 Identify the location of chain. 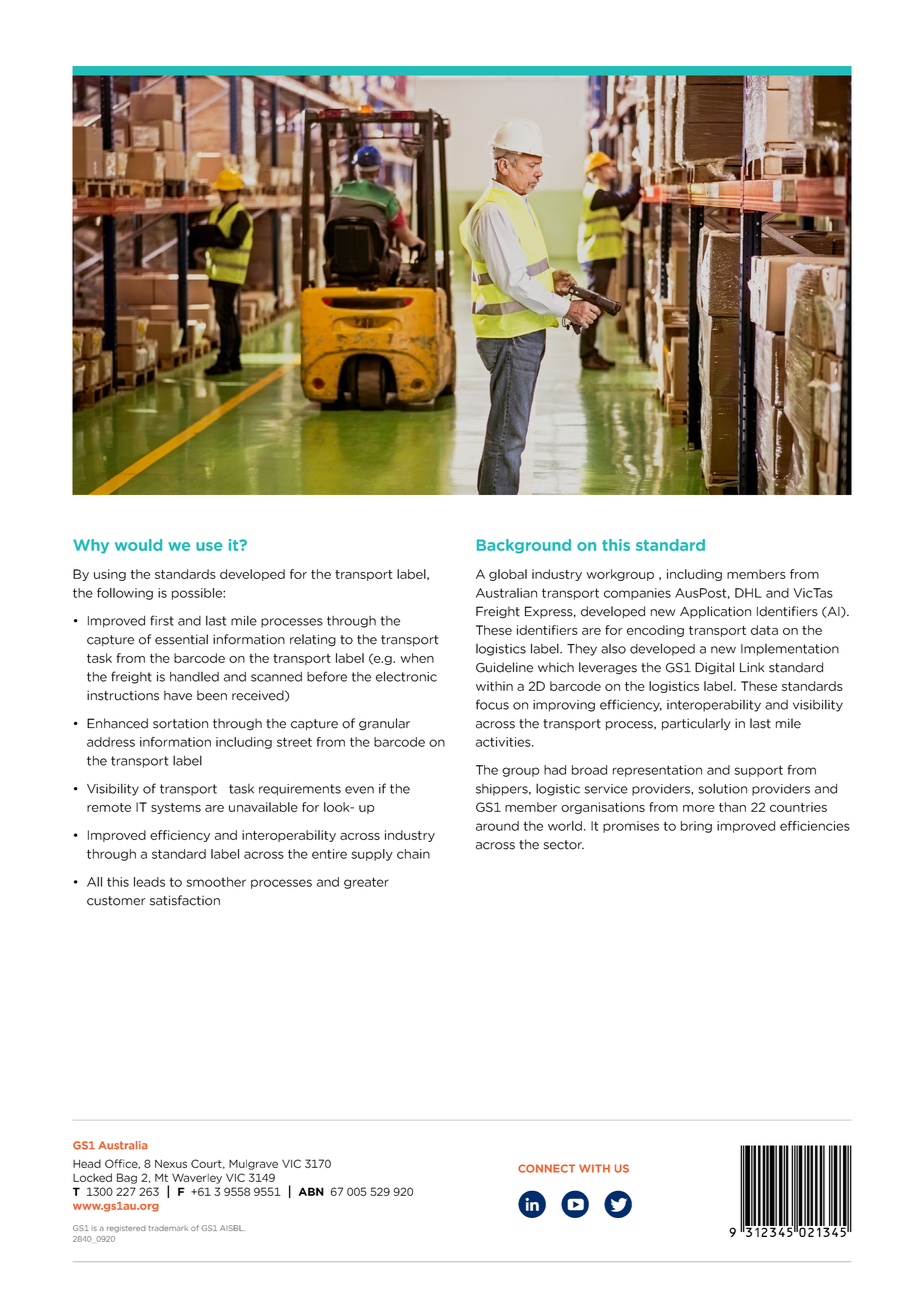
(413, 854).
